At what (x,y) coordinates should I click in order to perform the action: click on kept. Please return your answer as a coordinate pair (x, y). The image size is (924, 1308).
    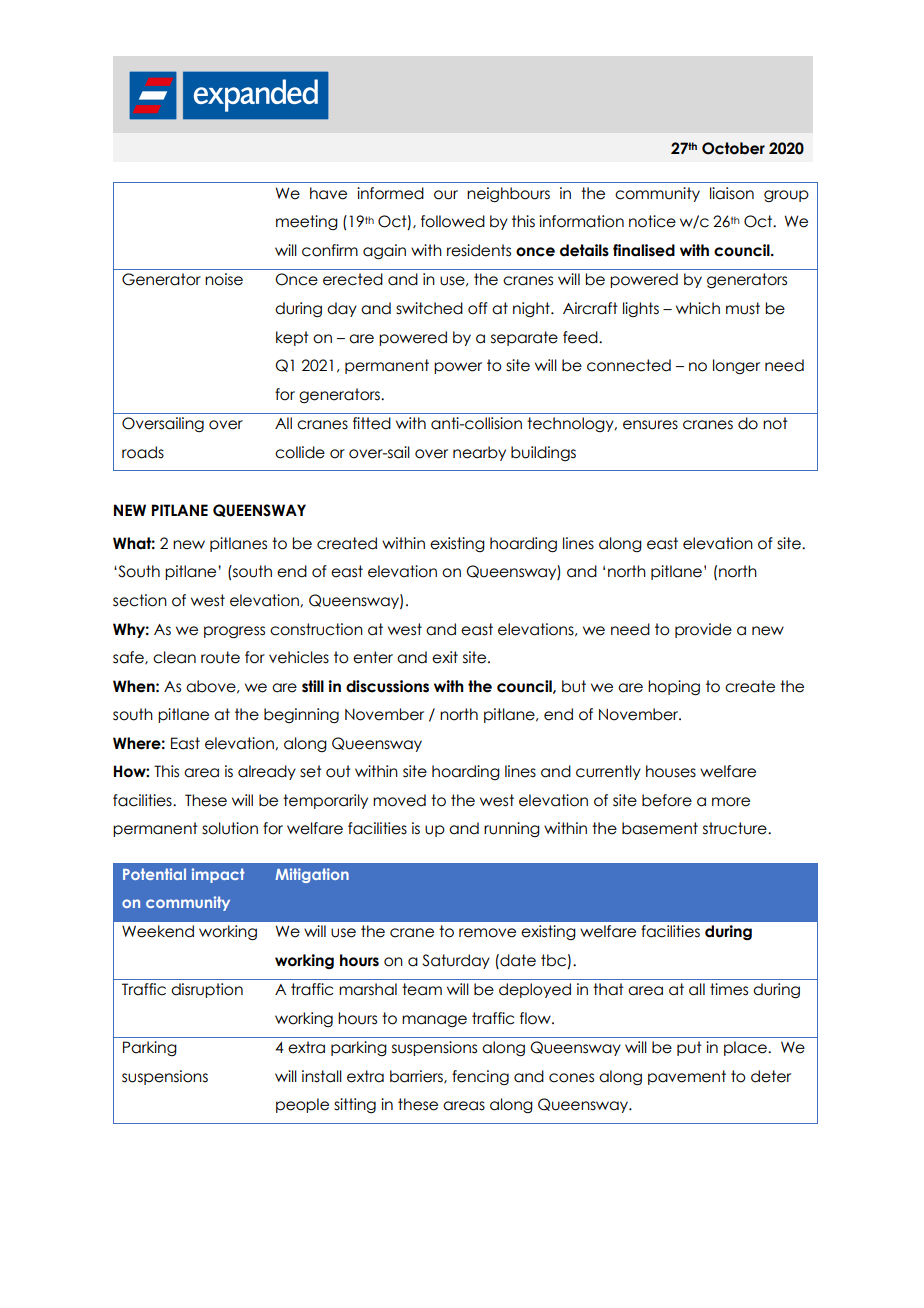
    Looking at the image, I should click on (292, 338).
